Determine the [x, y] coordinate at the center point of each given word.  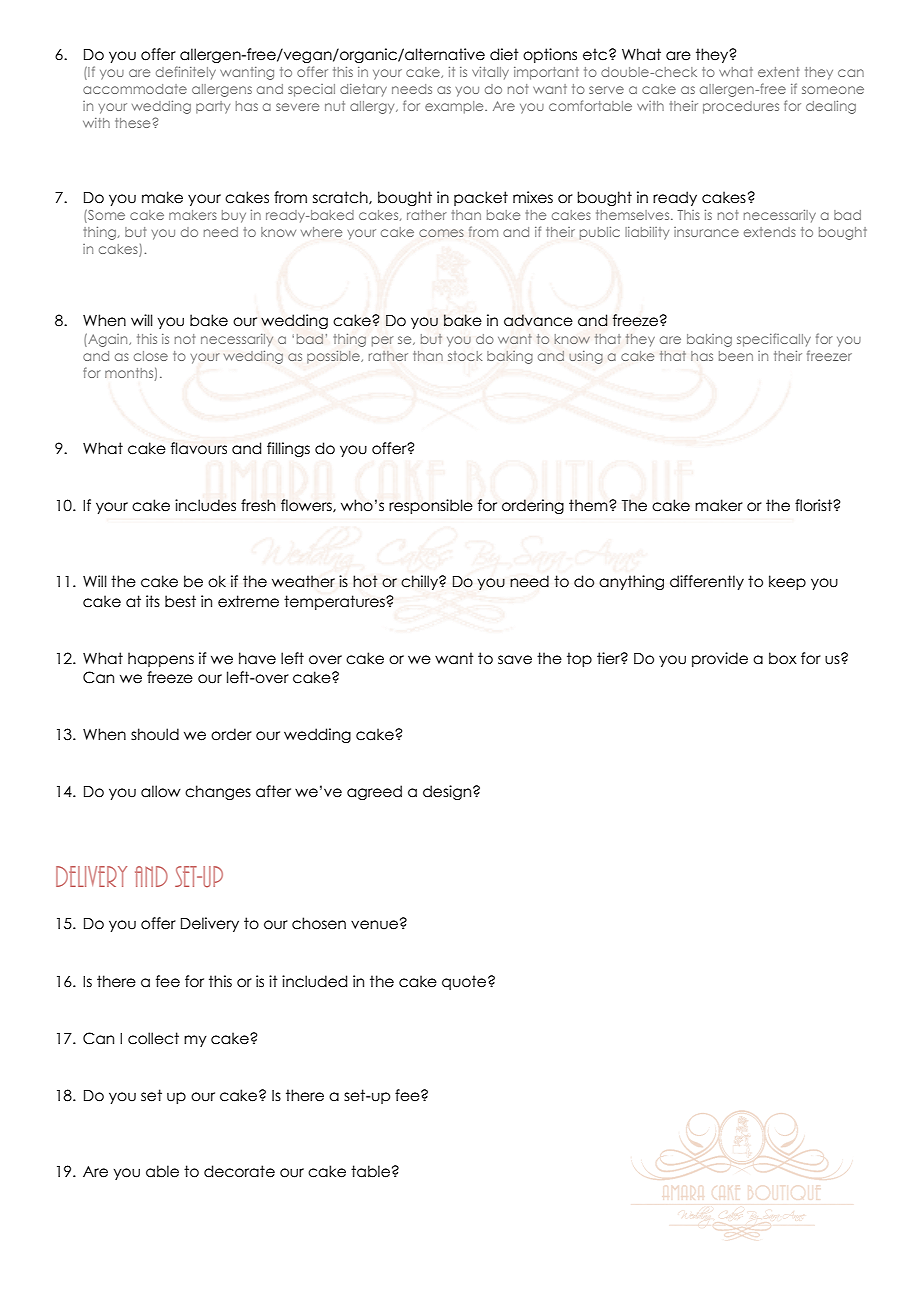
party [213, 107]
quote [465, 982]
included [314, 981]
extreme [248, 601]
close [151, 356]
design [448, 792]
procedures [741, 107]
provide [720, 659]
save [515, 660]
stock [465, 356]
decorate [239, 1171]
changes [218, 792]
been [736, 356]
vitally [490, 73]
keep [787, 582]
